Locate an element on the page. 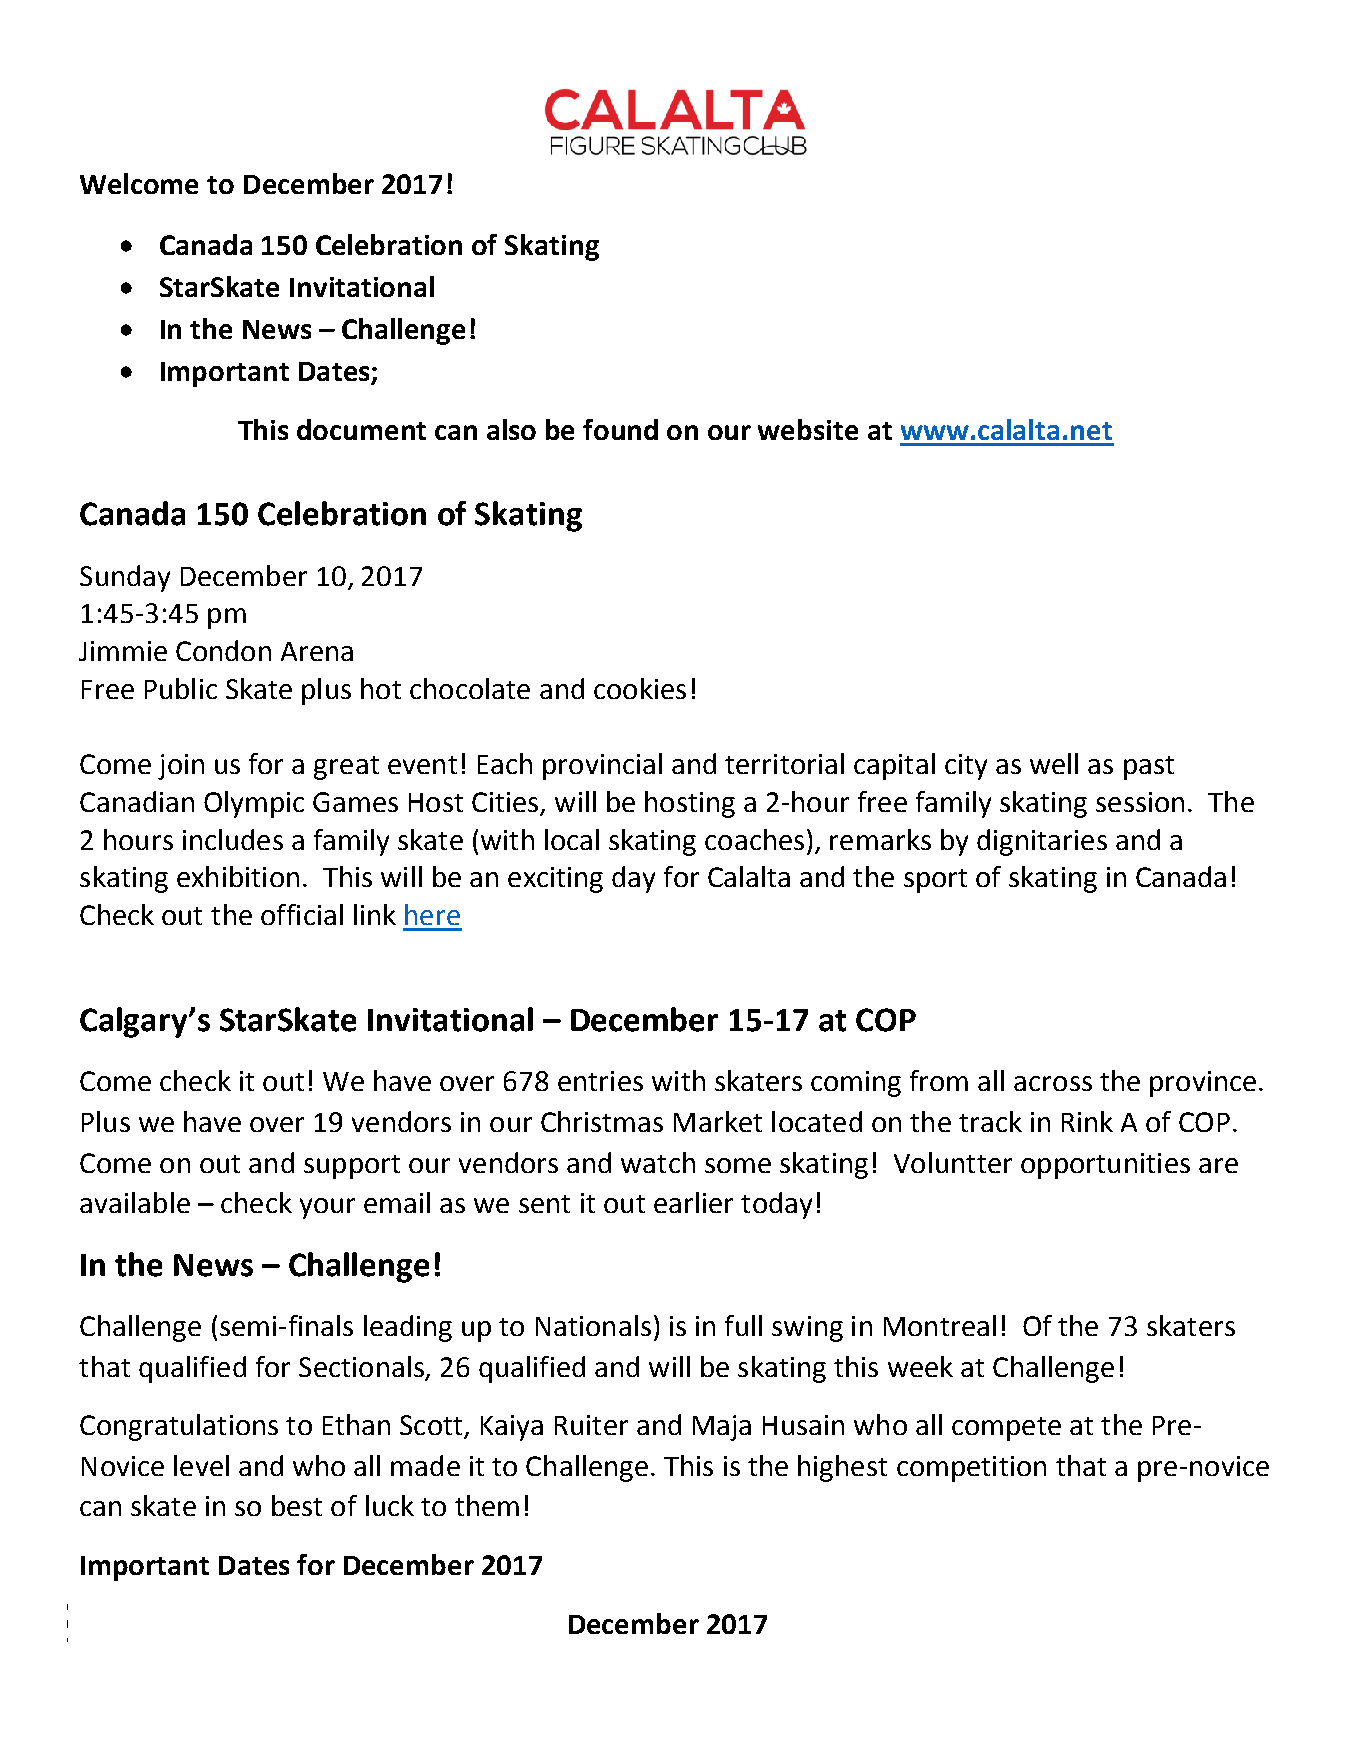  best is located at coordinates (297, 1505).
